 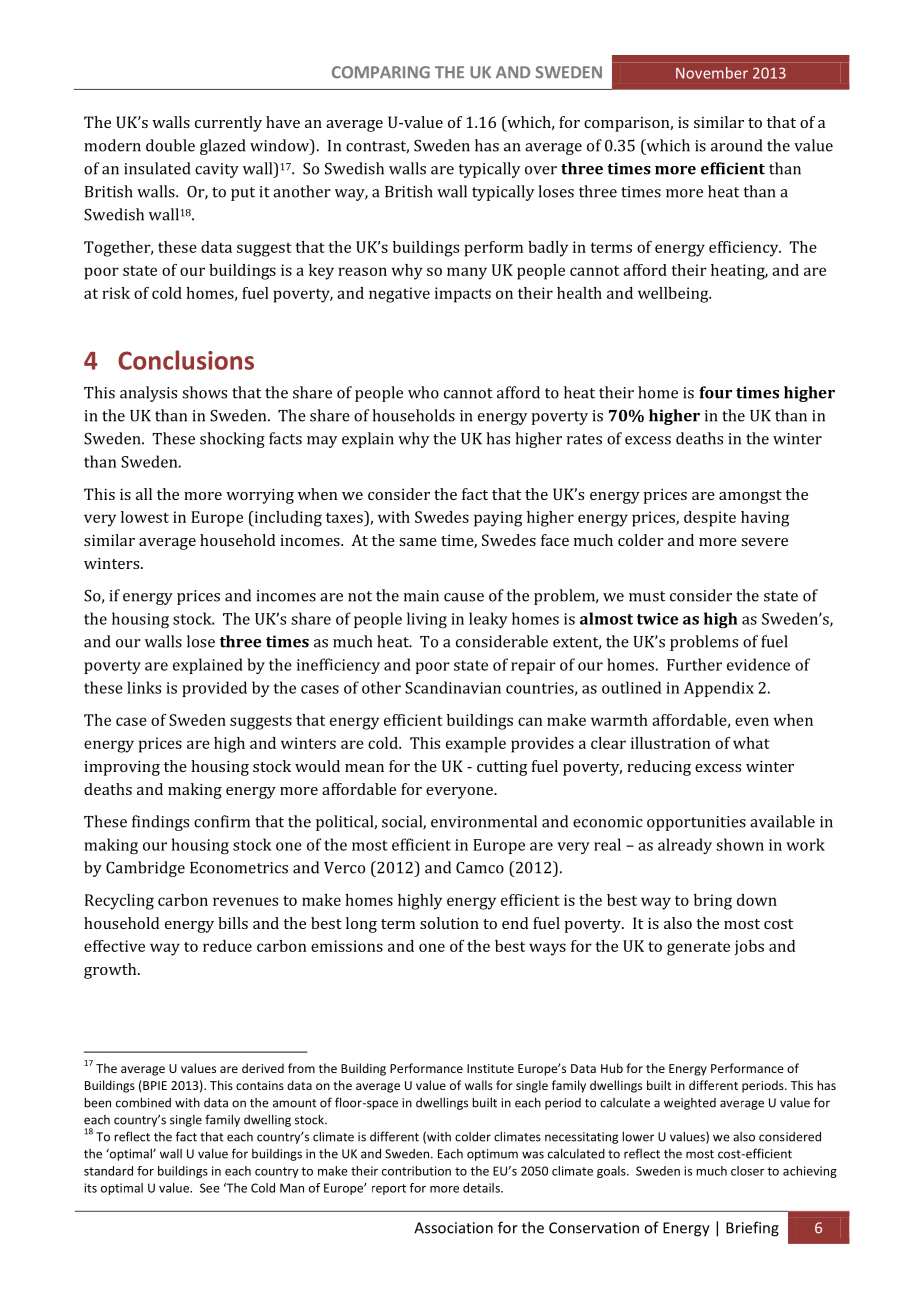 What do you see at coordinates (694, 664) in the screenshot?
I see `Further` at bounding box center [694, 664].
